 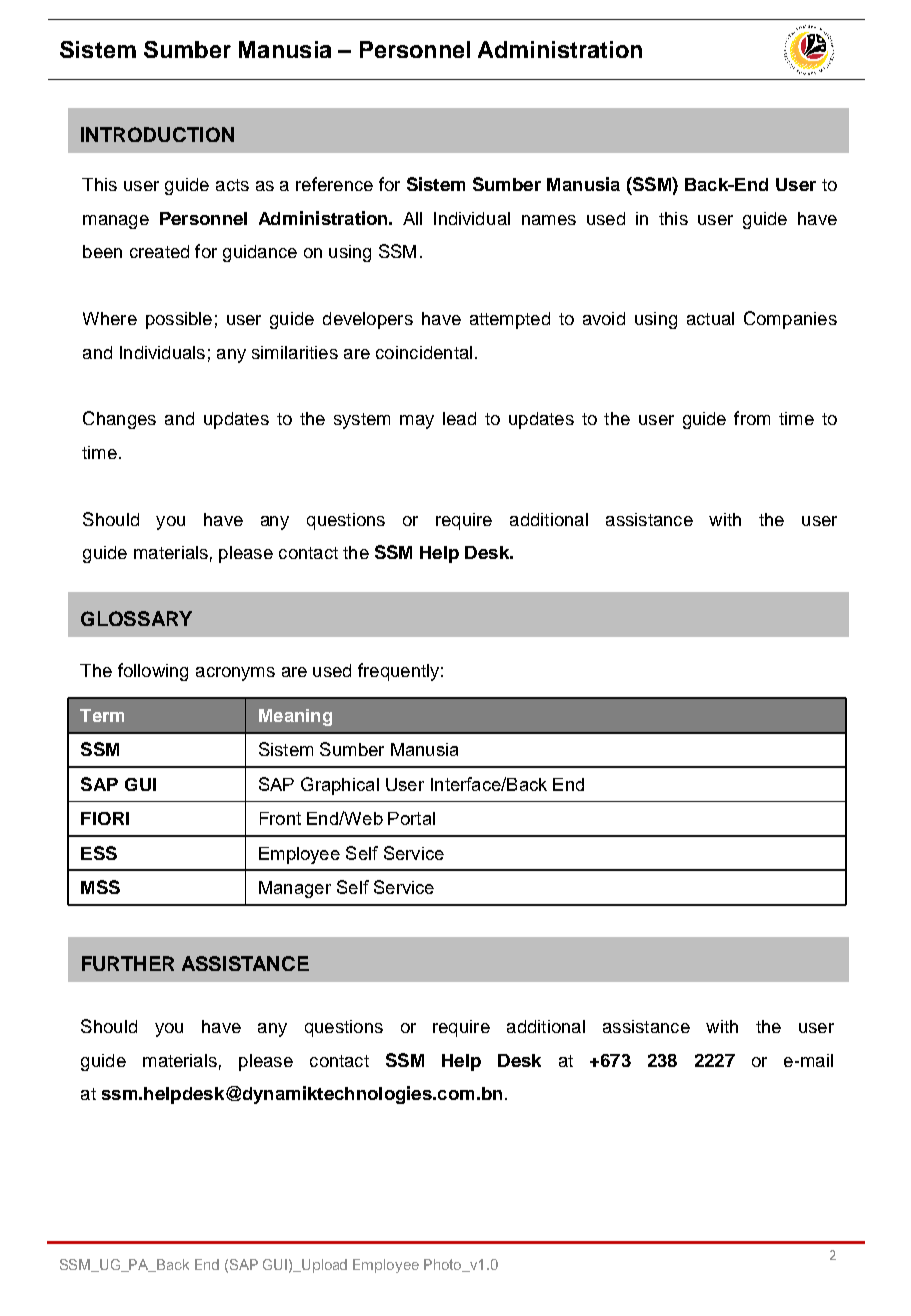 I want to click on All, so click(x=412, y=218).
